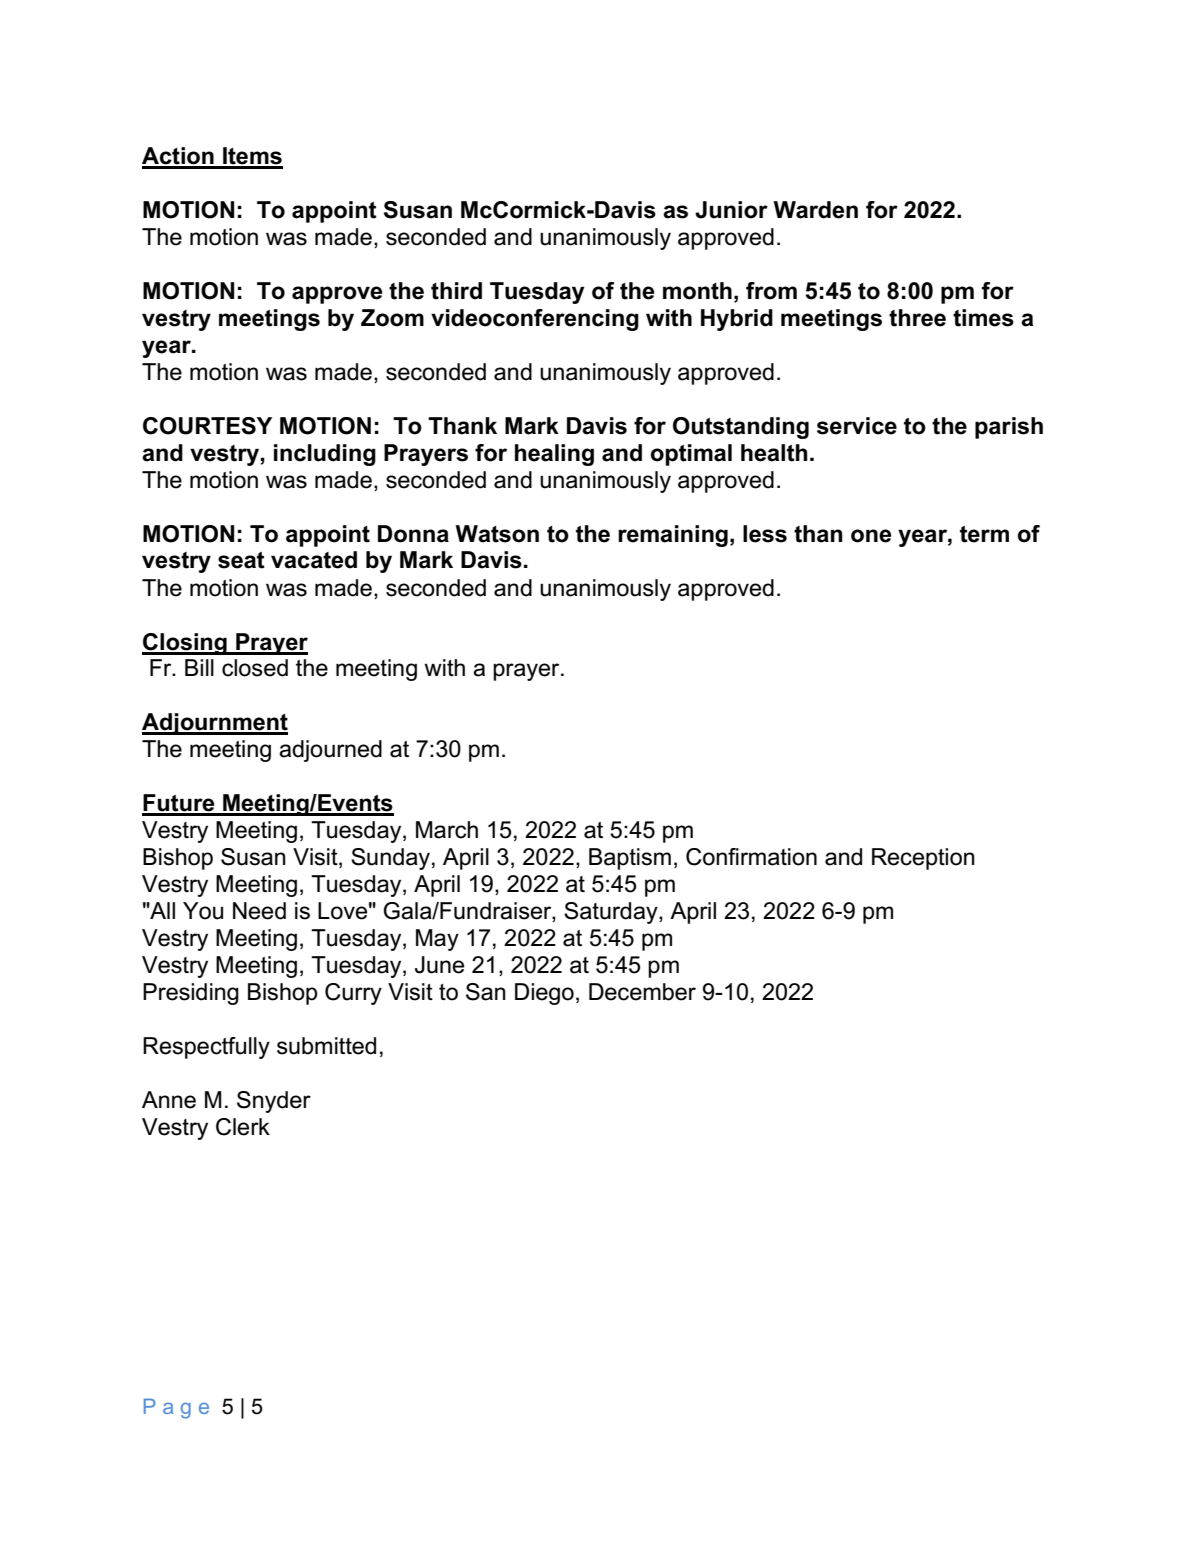  What do you see at coordinates (673, 536) in the image?
I see `remaining` at bounding box center [673, 536].
